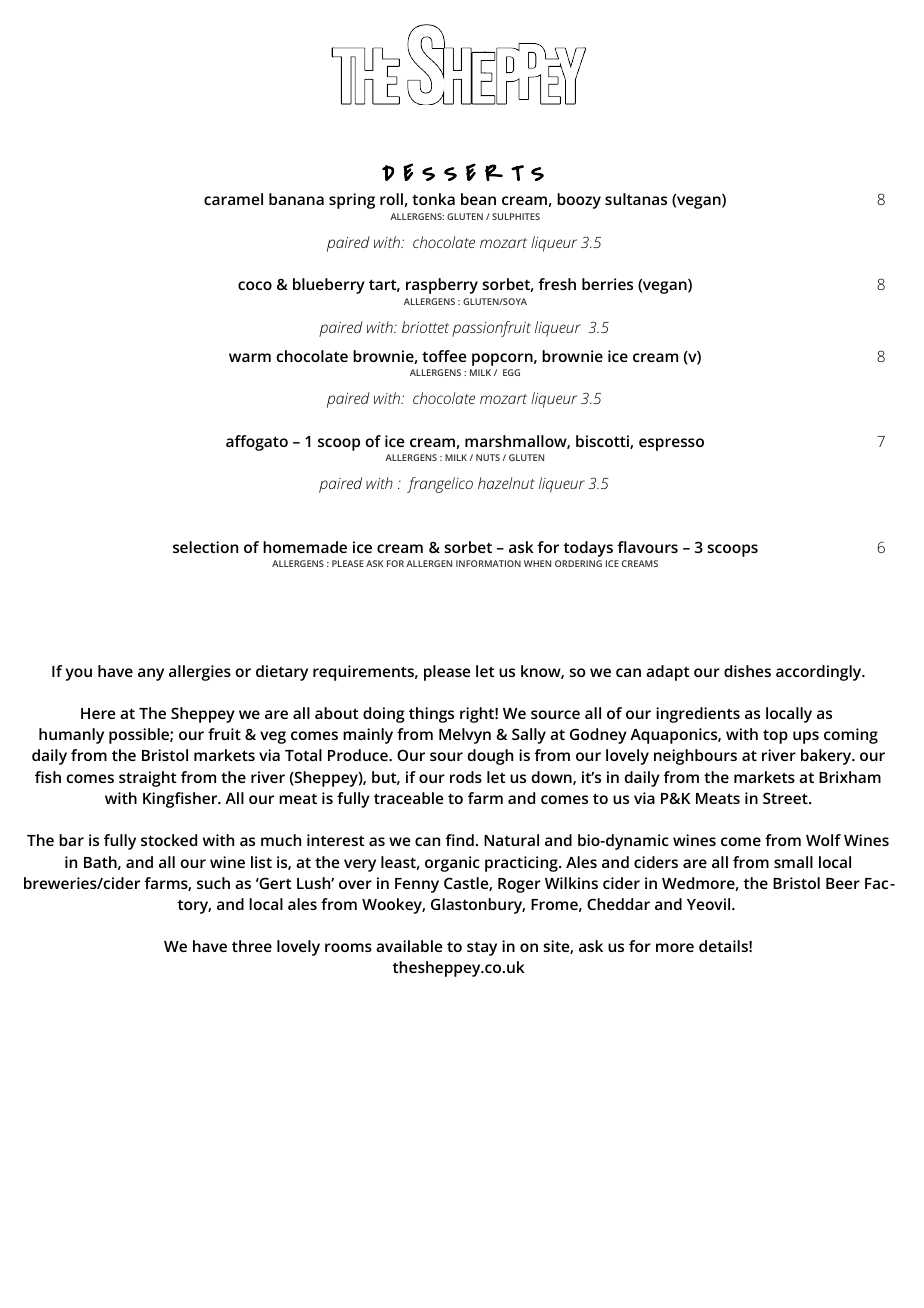 The height and width of the screenshot is (1308, 924). Describe the element at coordinates (488, 563) in the screenshot. I see `INFORMATION` at that location.
